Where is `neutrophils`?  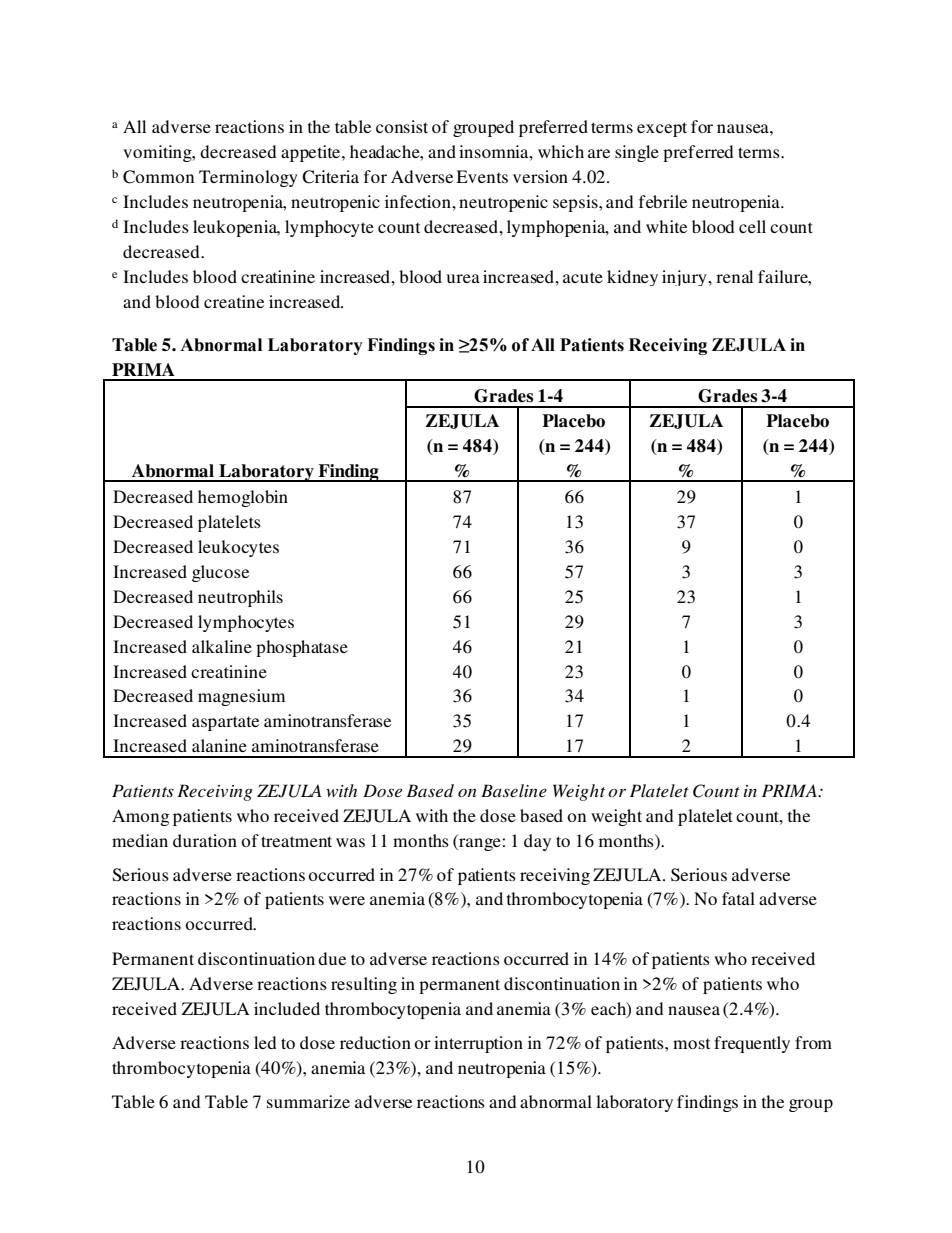 neutrophils is located at coordinates (240, 598).
